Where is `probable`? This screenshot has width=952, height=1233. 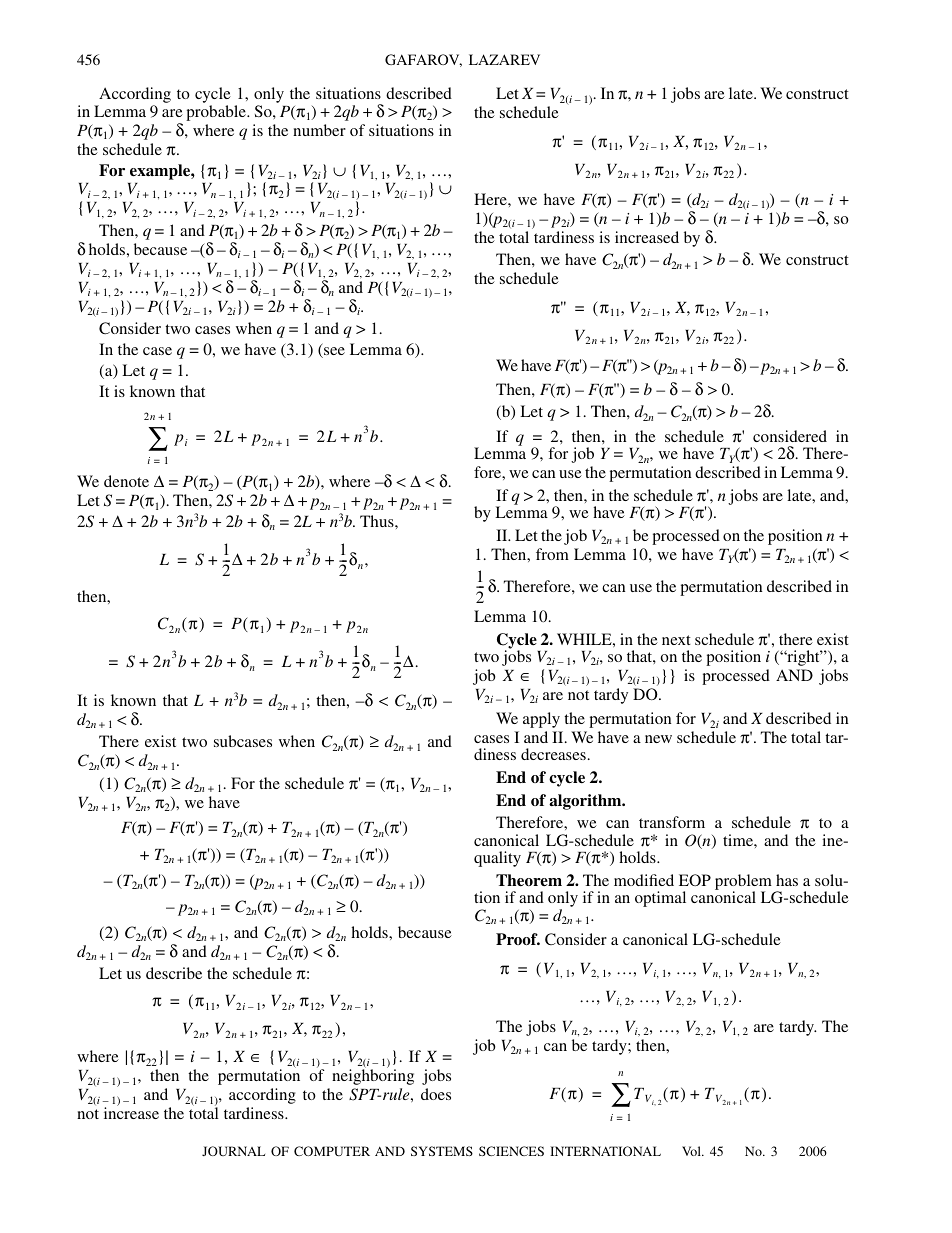 probable is located at coordinates (217, 113).
